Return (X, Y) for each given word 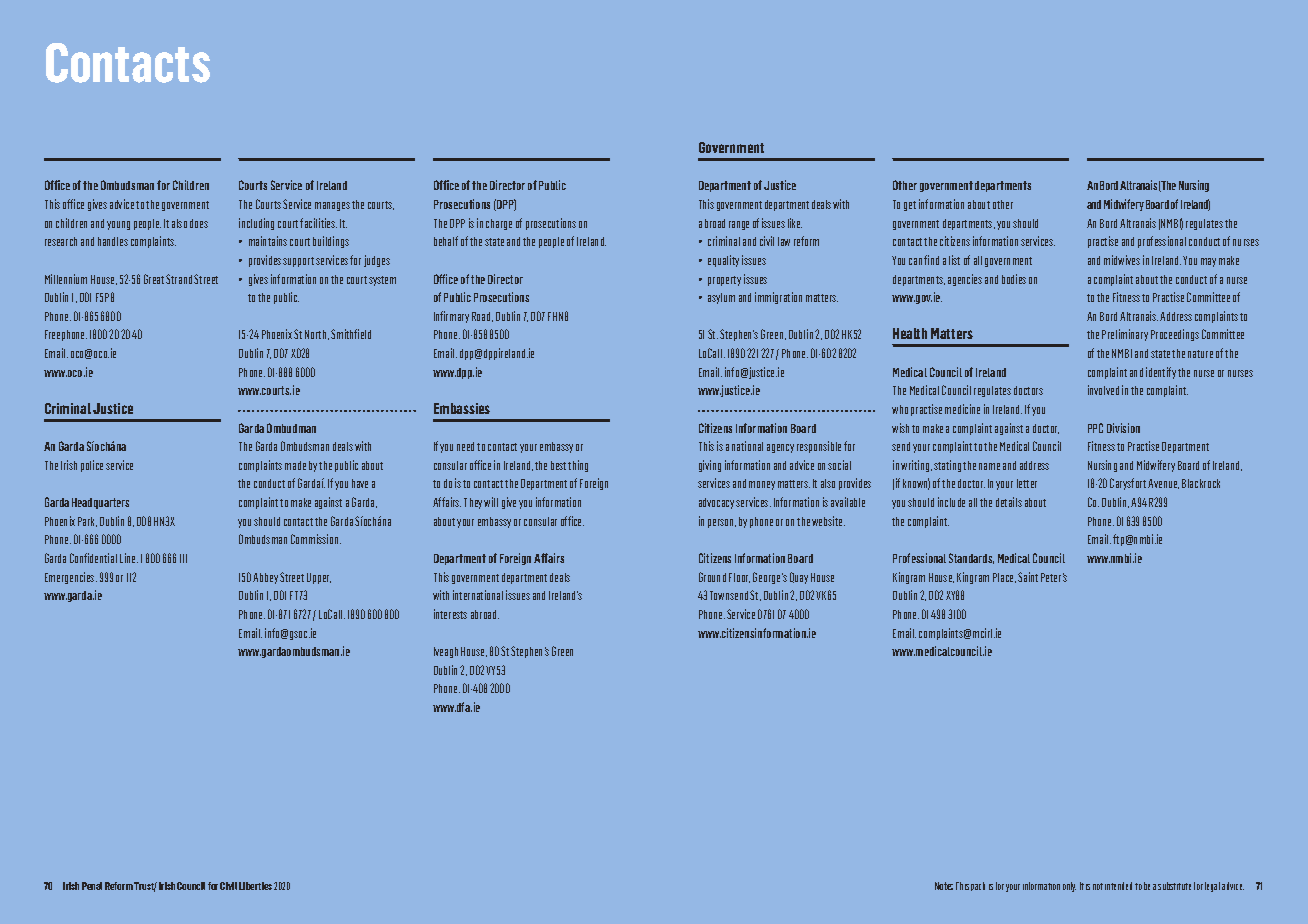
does (199, 223)
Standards (971, 558)
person (722, 523)
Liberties (255, 886)
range (739, 225)
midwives (1122, 260)
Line (129, 558)
